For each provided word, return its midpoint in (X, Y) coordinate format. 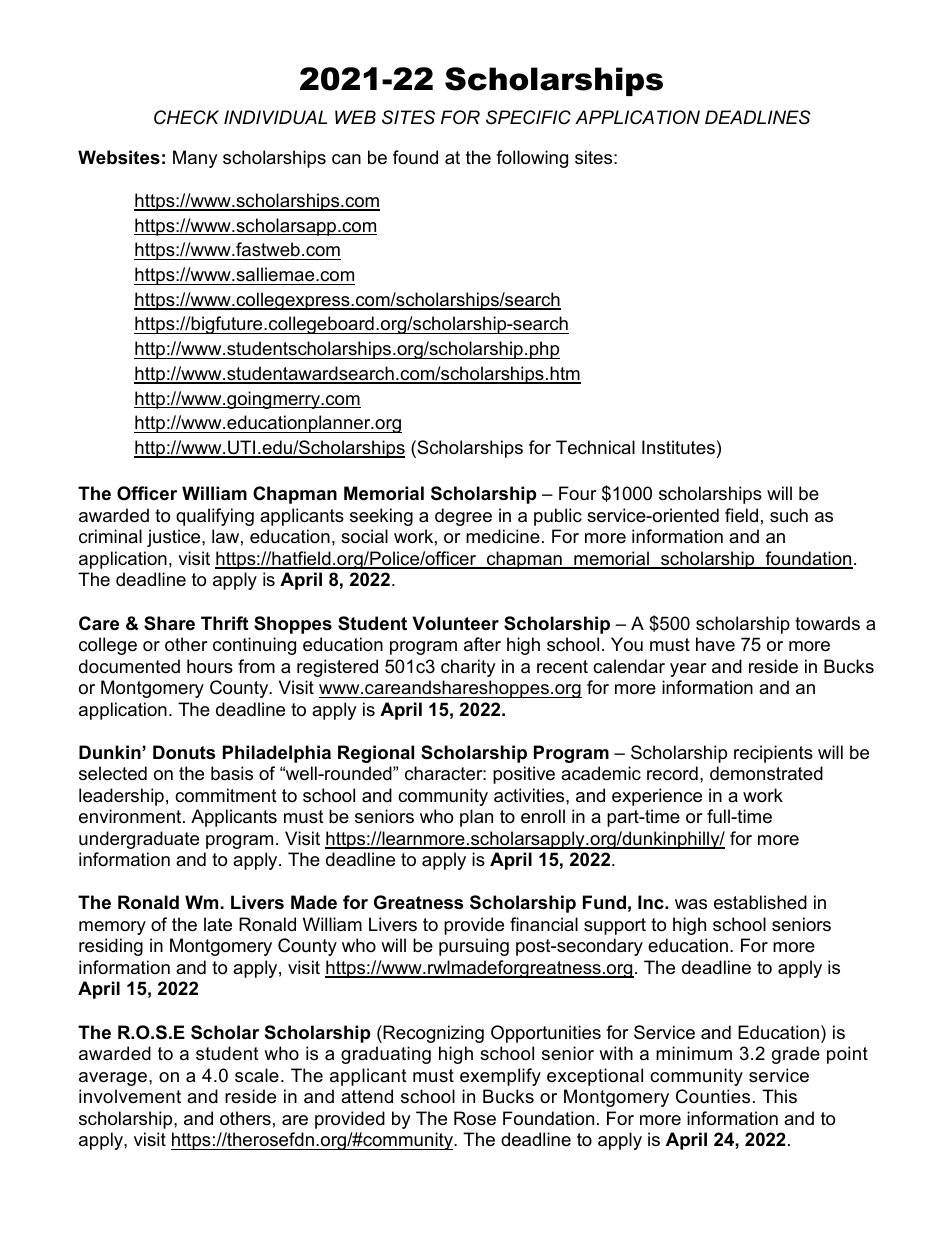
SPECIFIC (528, 117)
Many (195, 159)
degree (463, 517)
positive (524, 775)
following (532, 159)
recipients (773, 754)
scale (257, 1075)
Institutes (678, 447)
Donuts (184, 752)
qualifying (215, 517)
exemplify (500, 1077)
